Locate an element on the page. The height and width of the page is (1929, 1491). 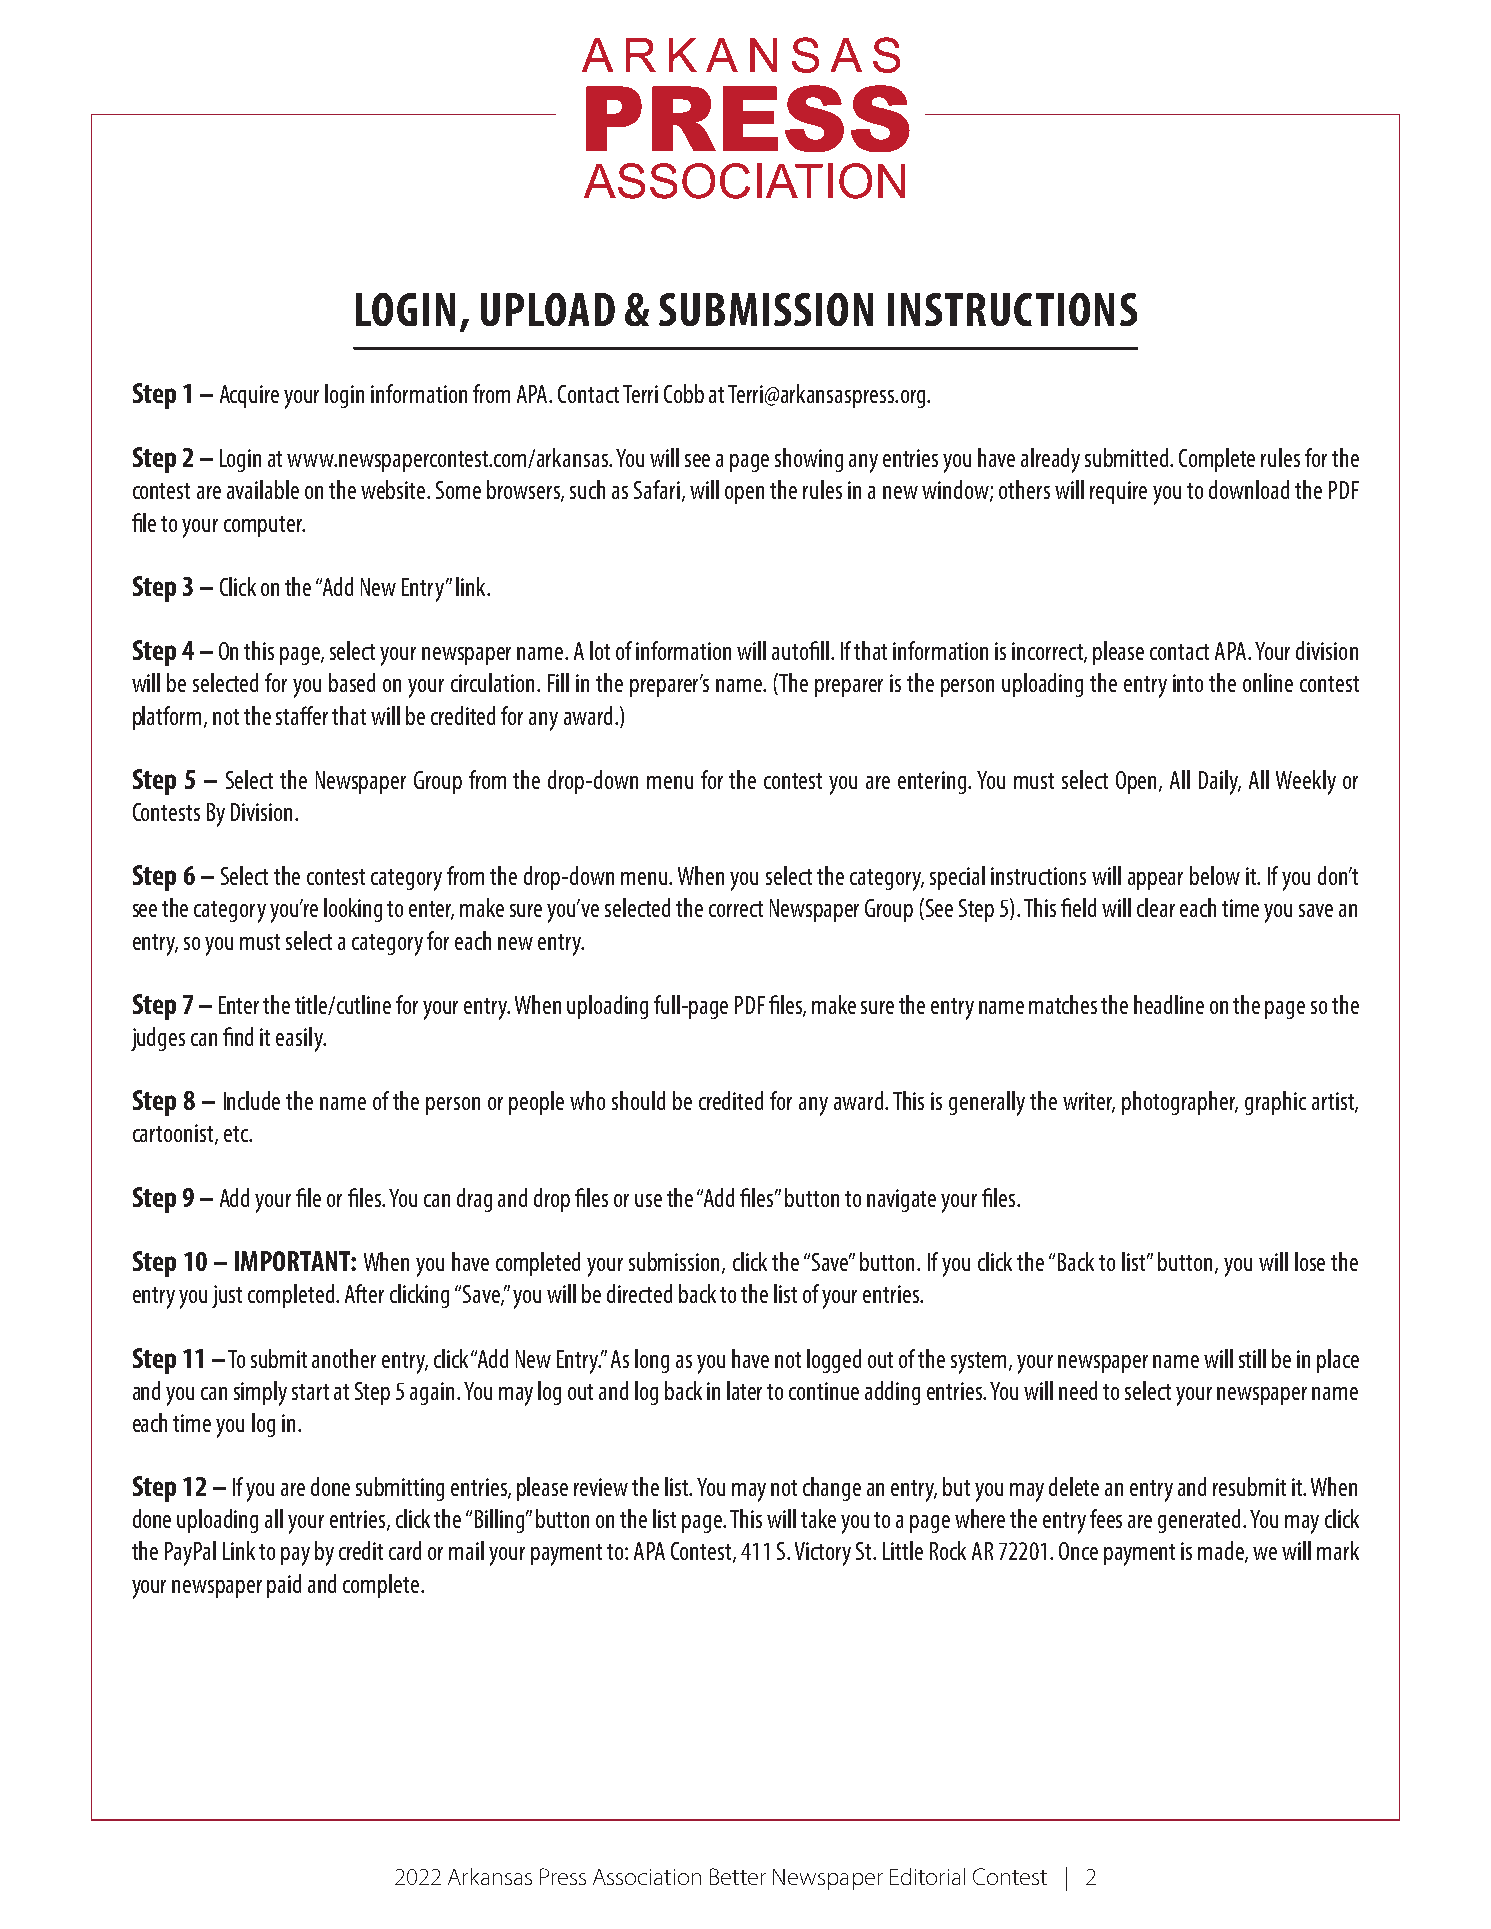
Acquire is located at coordinates (249, 396).
